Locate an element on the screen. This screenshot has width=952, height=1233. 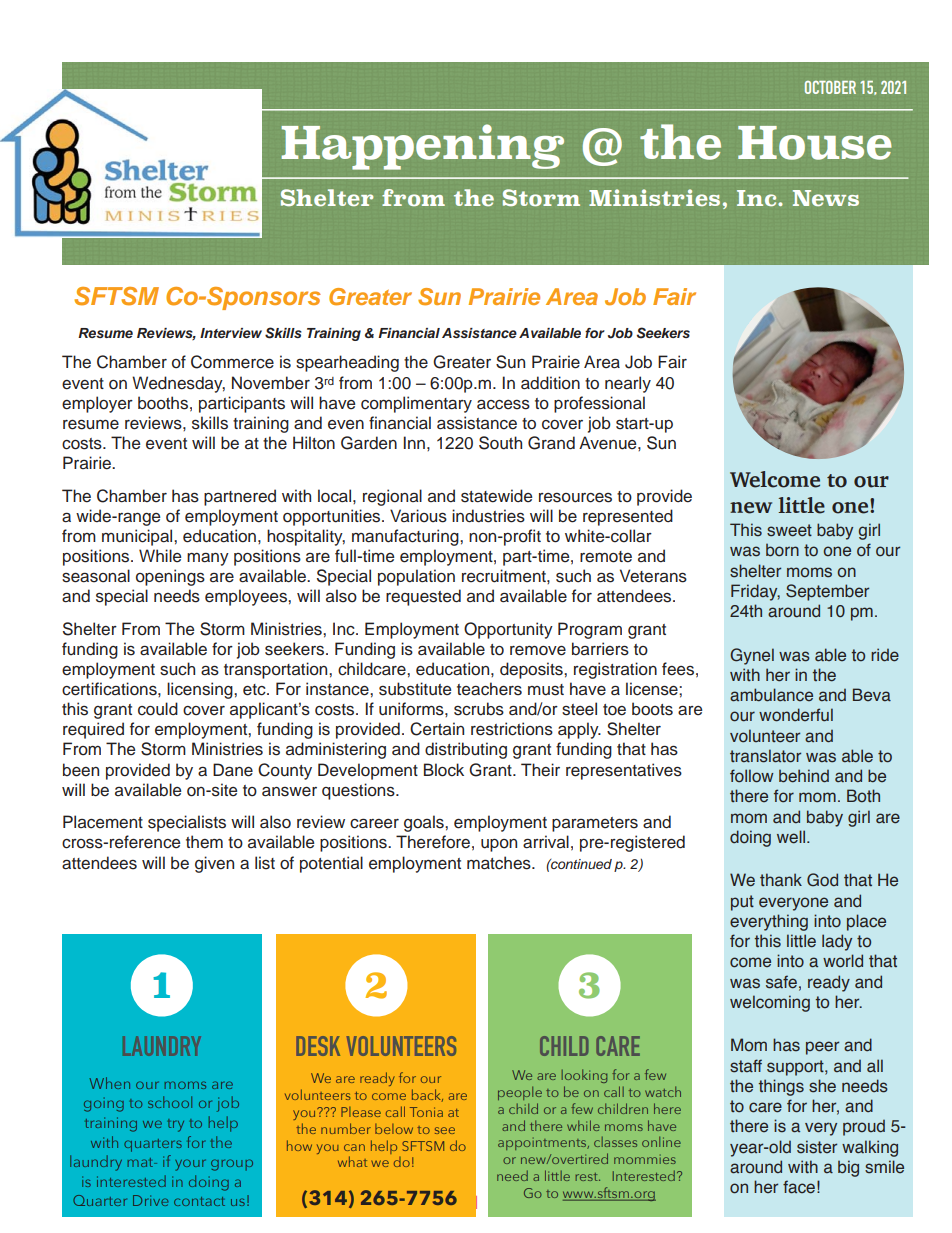
Commerce is located at coordinates (232, 362).
